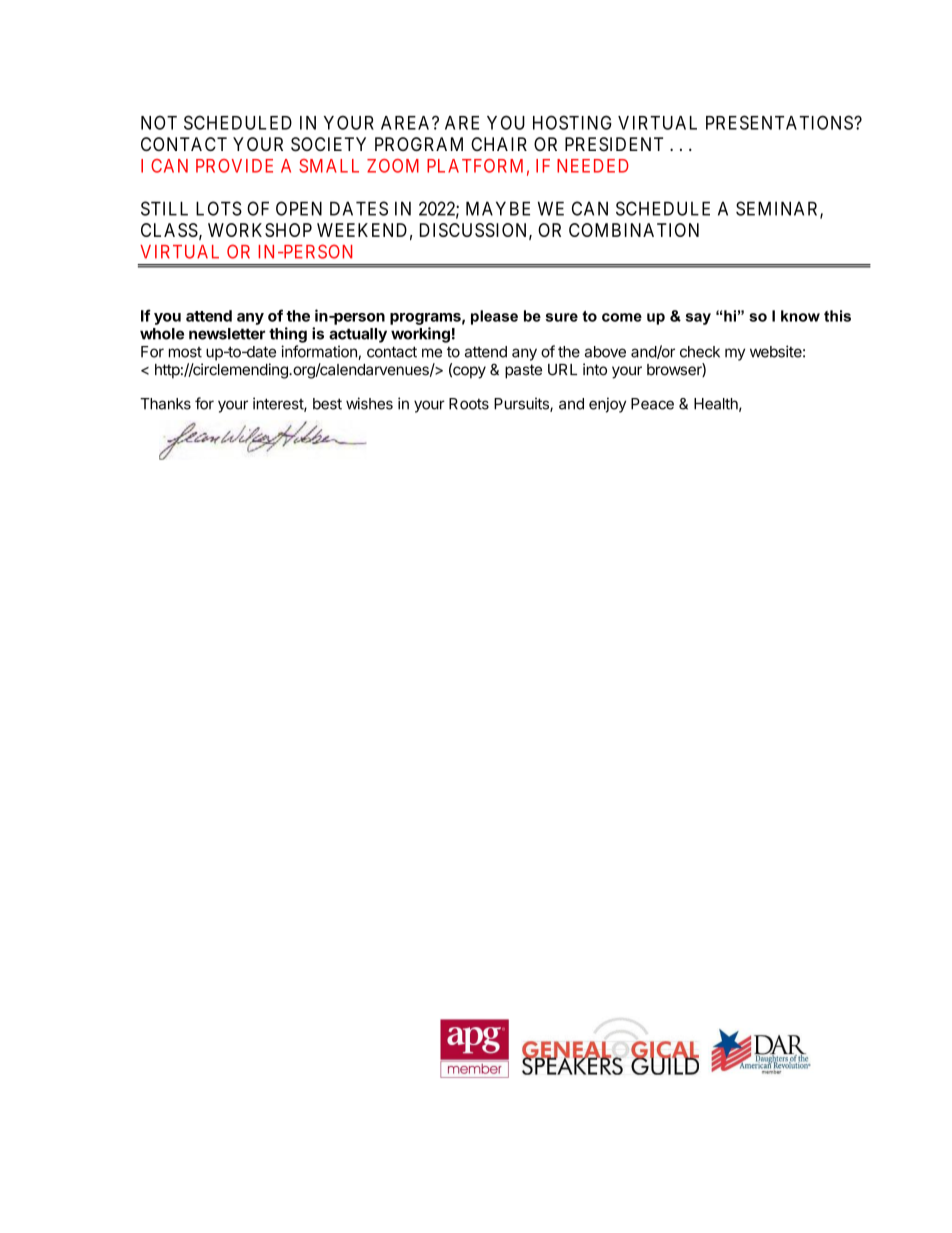 This image has width=952, height=1233. What do you see at coordinates (499, 144) in the image?
I see `CHAIR` at bounding box center [499, 144].
